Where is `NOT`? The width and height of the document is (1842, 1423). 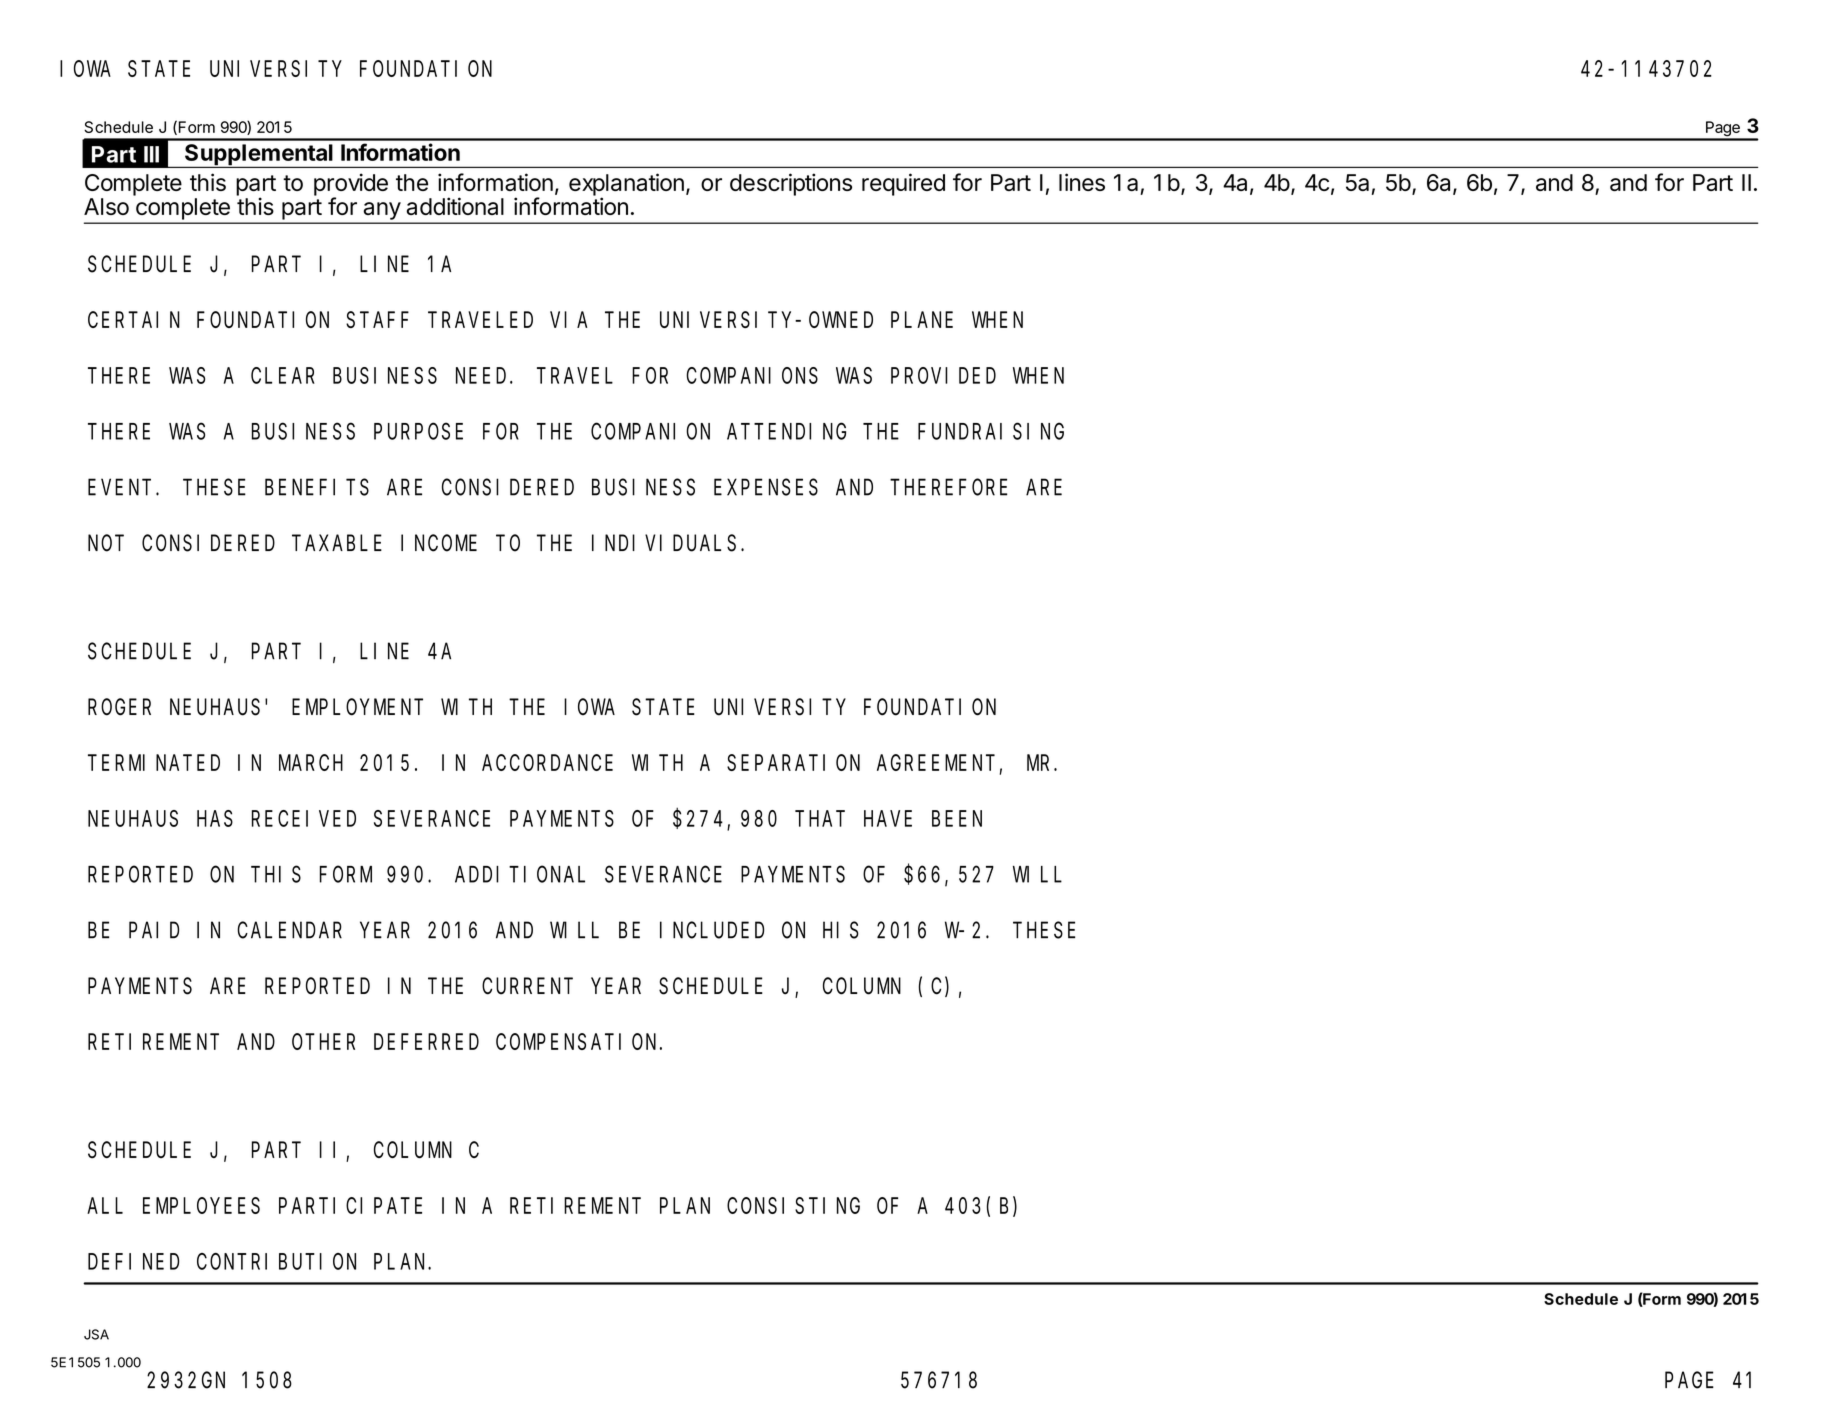
NOT is located at coordinates (106, 543).
